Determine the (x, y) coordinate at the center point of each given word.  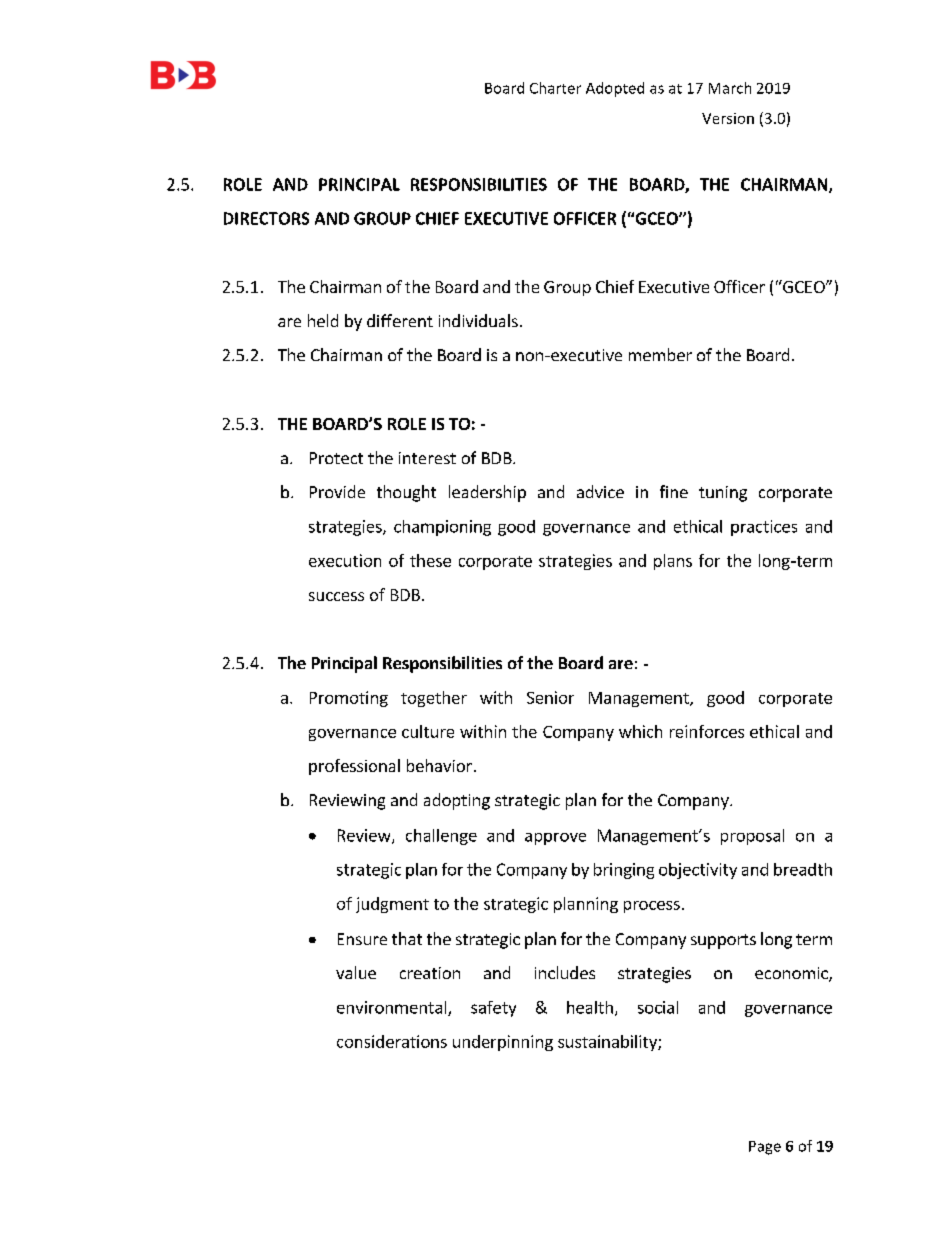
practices (764, 528)
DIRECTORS (266, 218)
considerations (392, 1041)
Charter (555, 88)
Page (765, 1148)
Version (728, 118)
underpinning (503, 1043)
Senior (550, 697)
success (336, 596)
